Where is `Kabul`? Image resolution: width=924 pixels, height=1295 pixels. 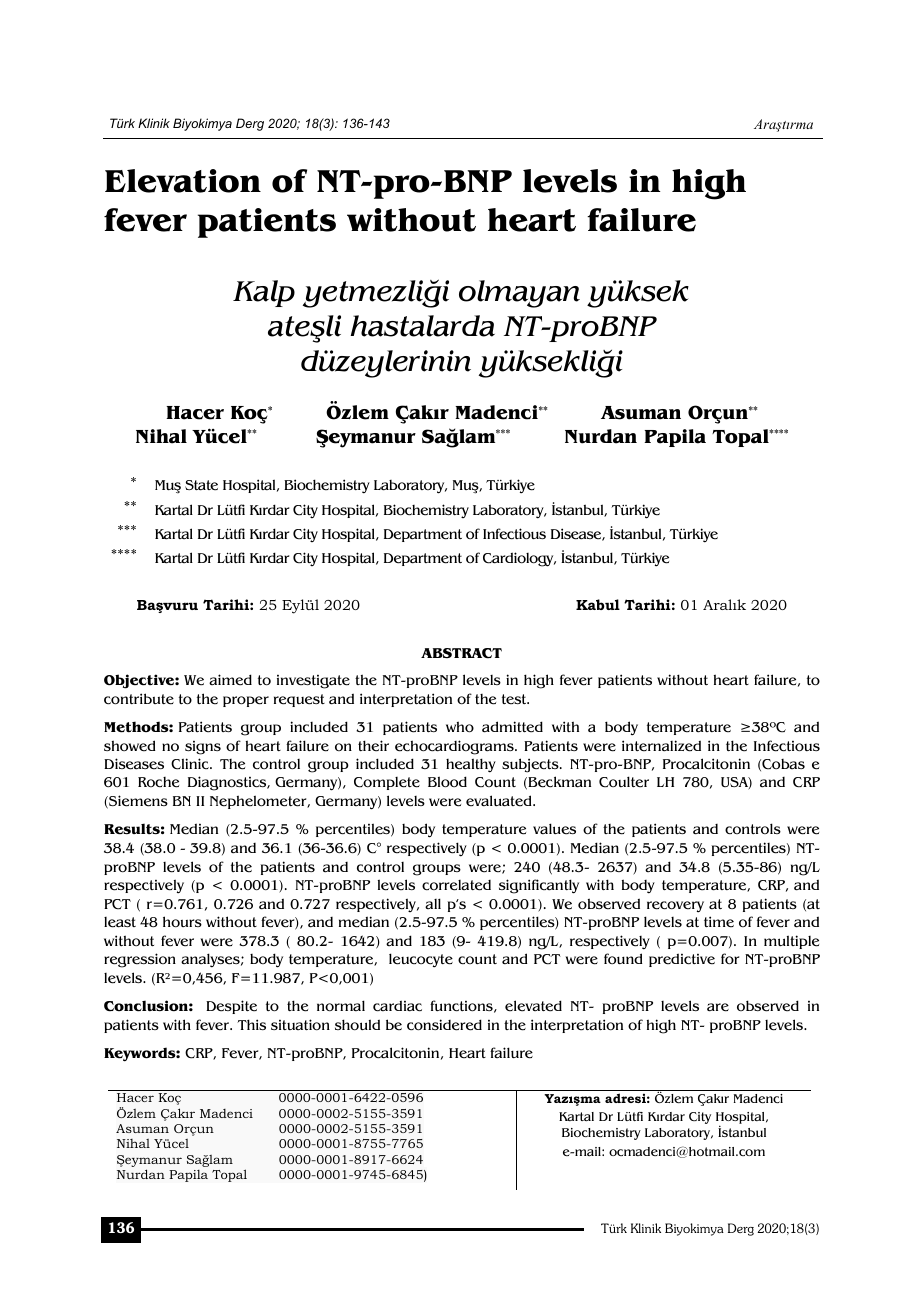 Kabul is located at coordinates (598, 604).
